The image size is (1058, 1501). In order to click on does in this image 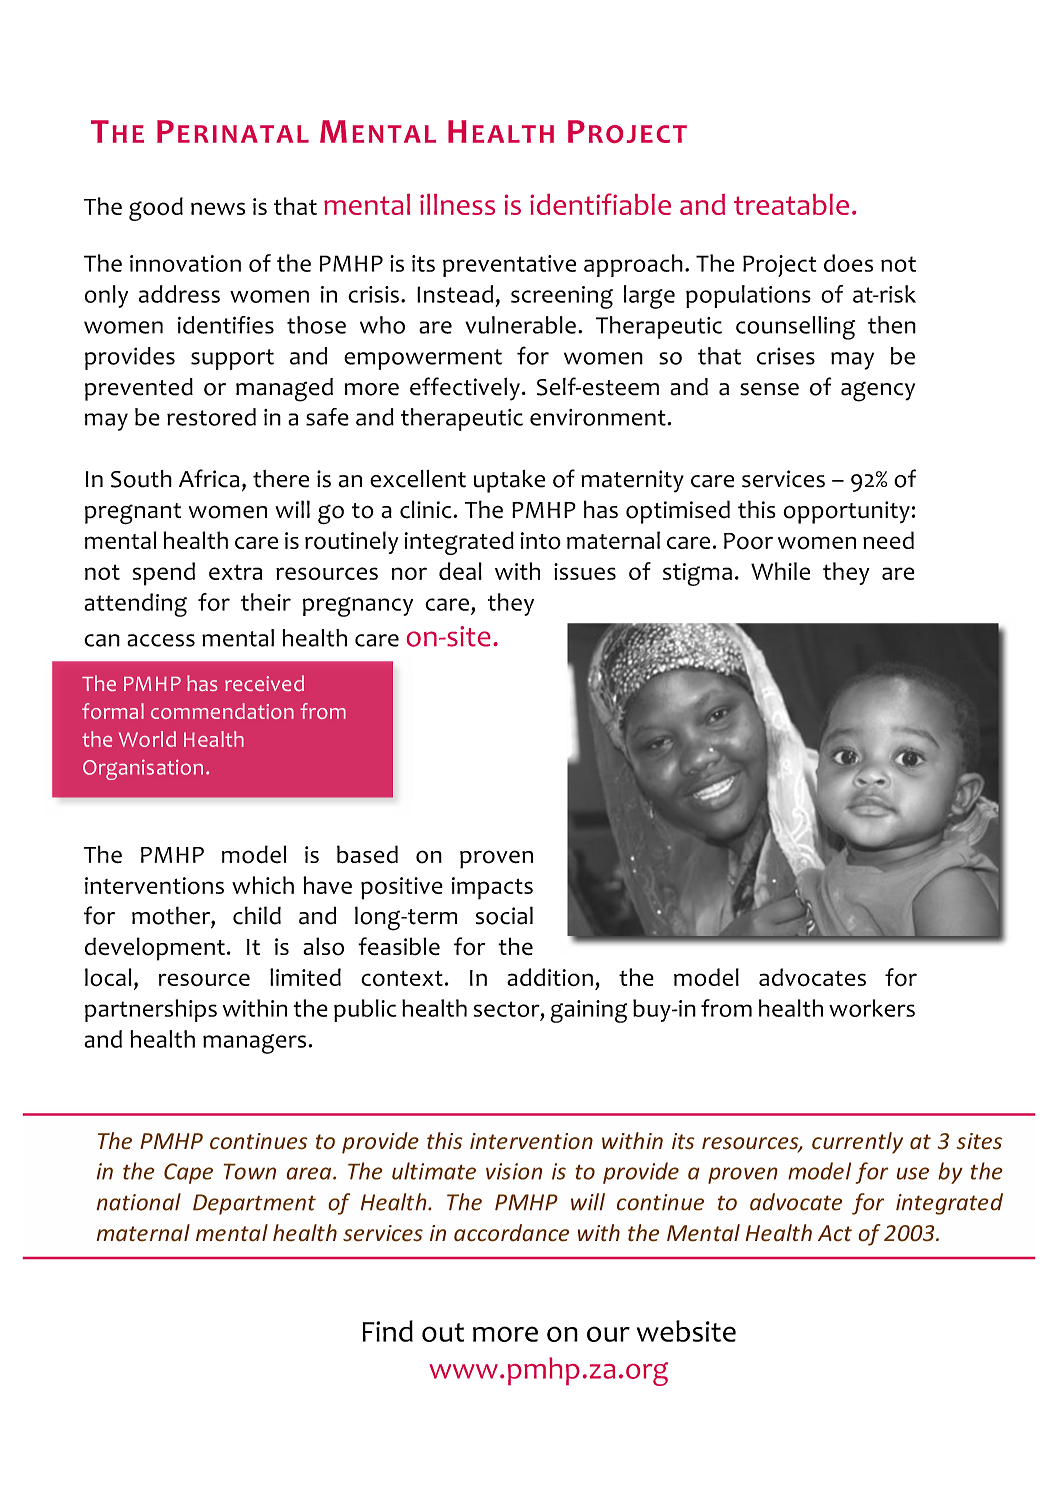, I will do `click(848, 263)`.
